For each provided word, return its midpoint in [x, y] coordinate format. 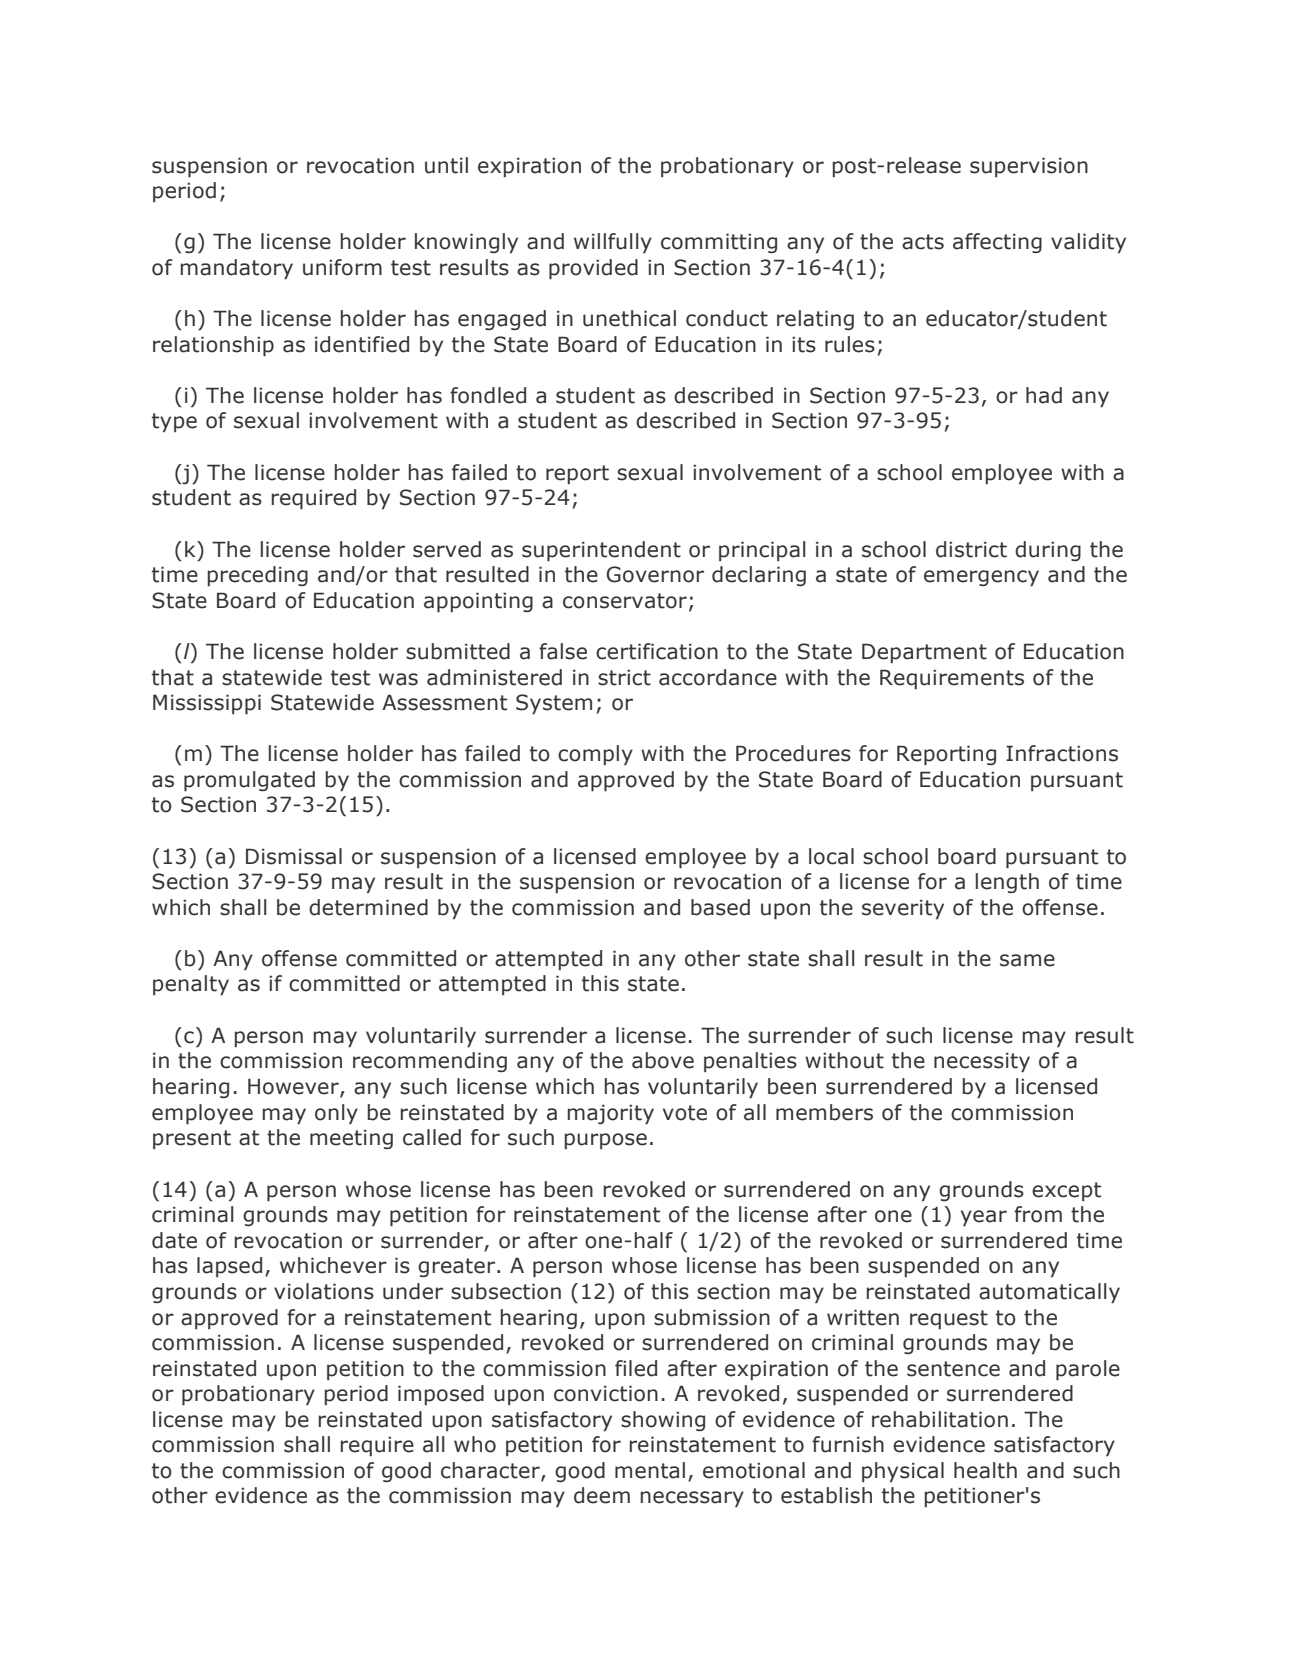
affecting [997, 243]
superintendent [601, 551]
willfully [613, 243]
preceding [258, 576]
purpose [606, 1141]
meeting [351, 1139]
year [984, 1218]
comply [595, 755]
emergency [981, 578]
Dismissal [294, 856]
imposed [441, 1395]
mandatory [237, 269]
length [1007, 883]
